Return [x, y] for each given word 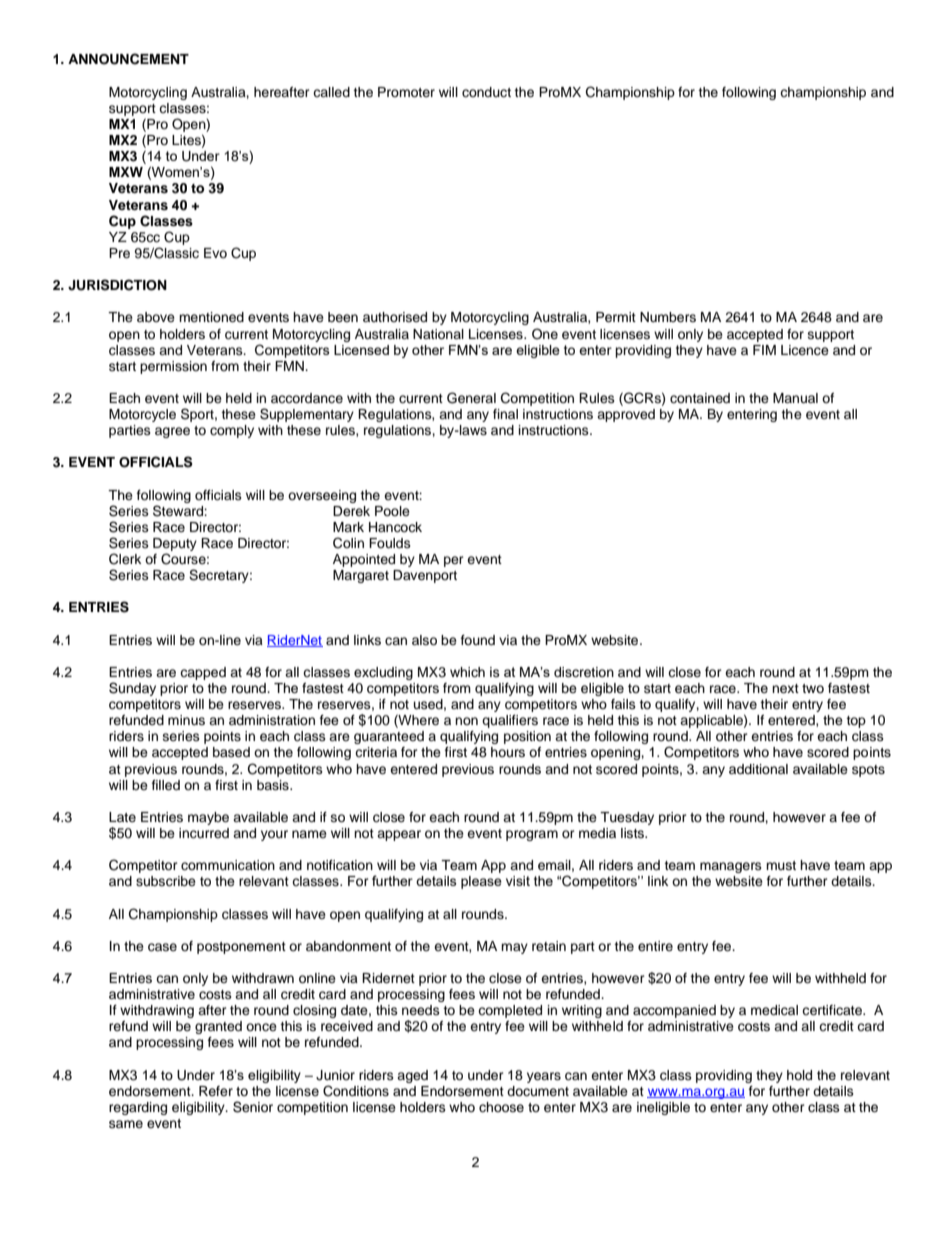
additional [758, 769]
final [505, 414]
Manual [795, 398]
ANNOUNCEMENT [128, 59]
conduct [486, 92]
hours [508, 752]
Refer [216, 1091]
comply [232, 431]
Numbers [668, 317]
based [231, 752]
